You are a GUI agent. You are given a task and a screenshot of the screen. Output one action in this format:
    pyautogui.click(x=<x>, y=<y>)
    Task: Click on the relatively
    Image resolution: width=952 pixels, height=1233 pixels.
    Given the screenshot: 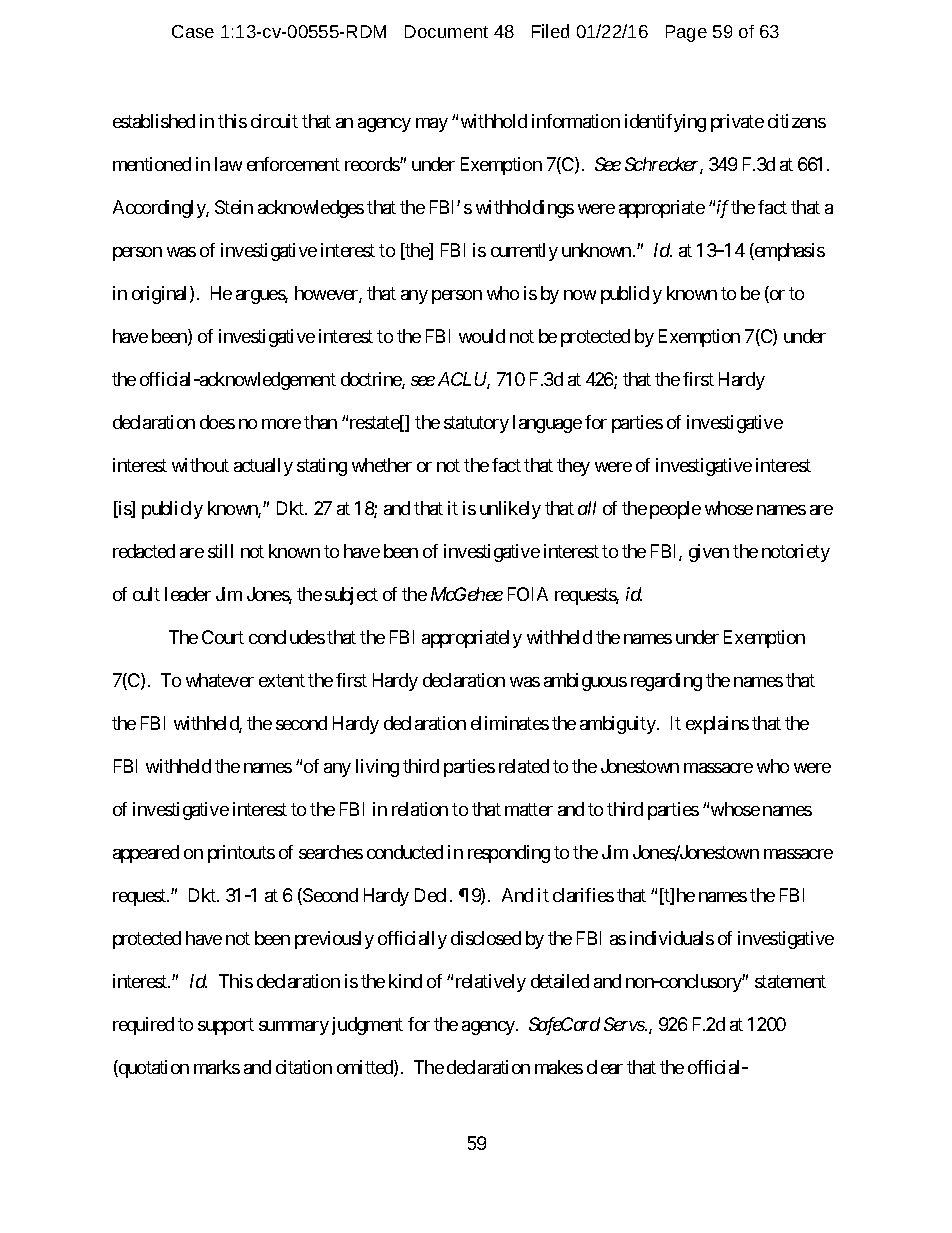 What is the action you would take?
    pyautogui.click(x=491, y=983)
